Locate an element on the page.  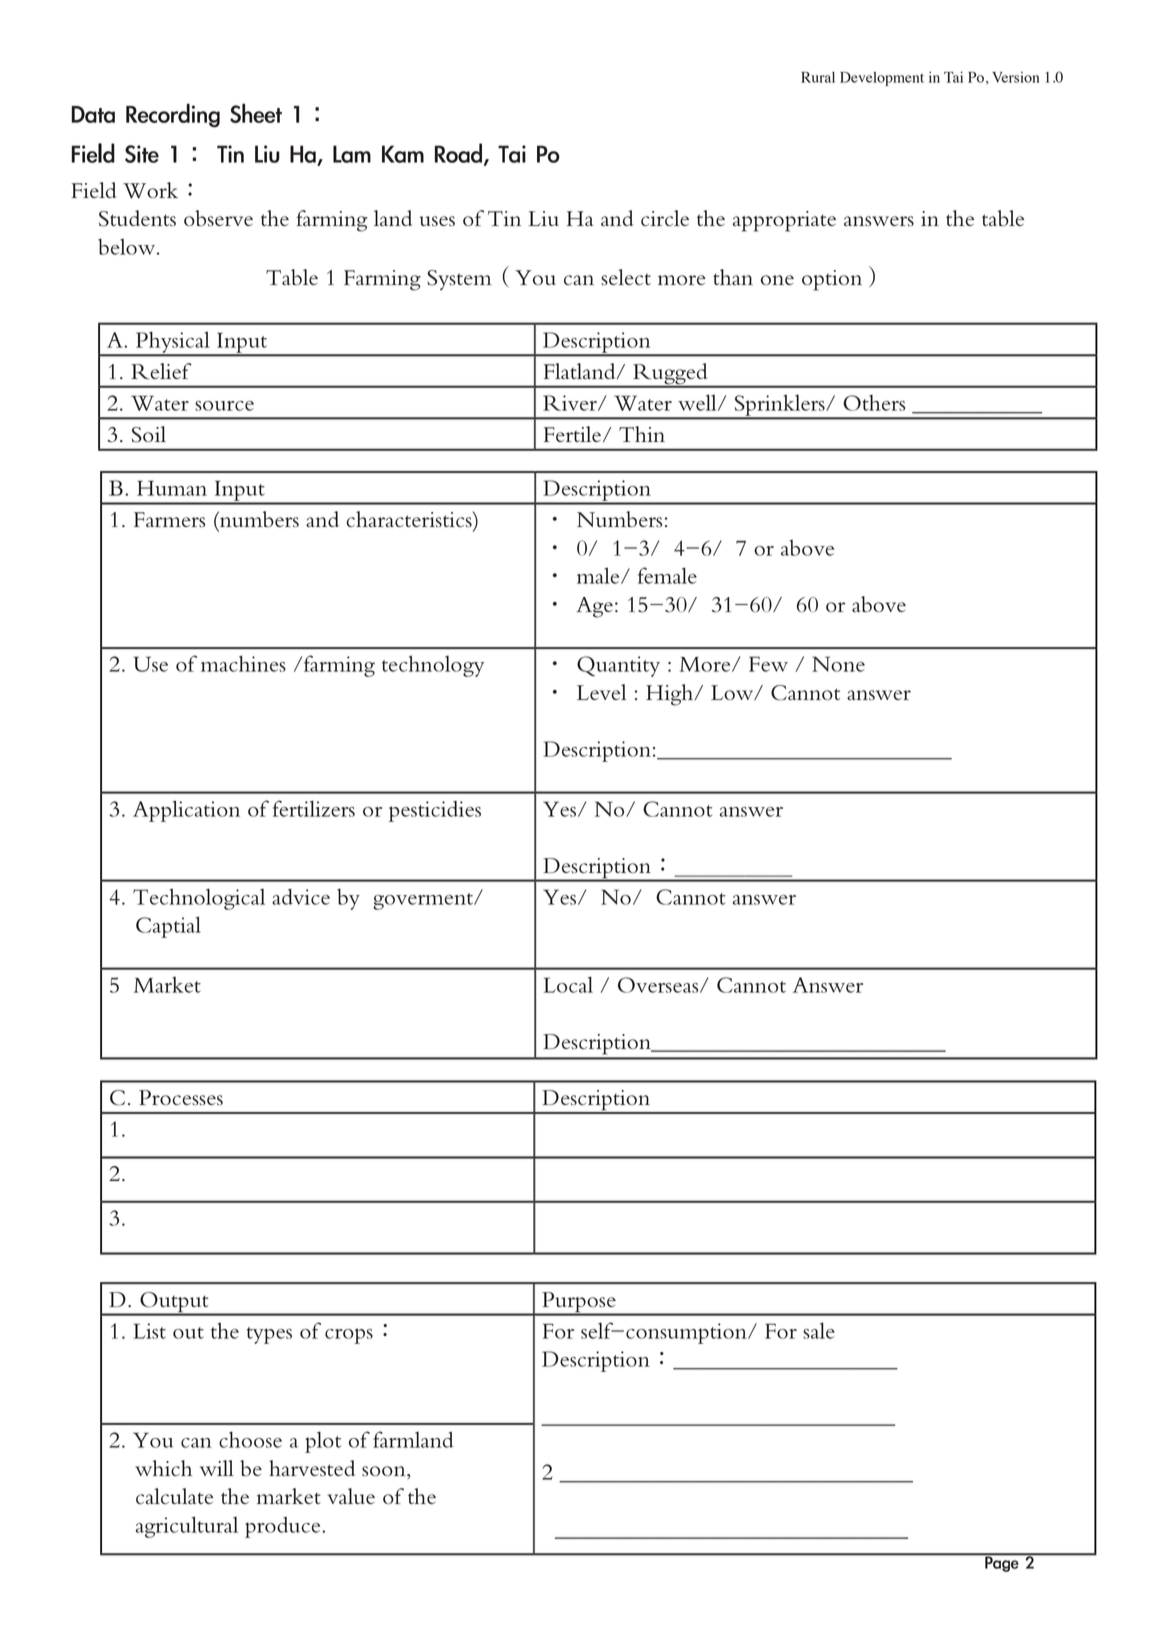
source is located at coordinates (224, 406).
